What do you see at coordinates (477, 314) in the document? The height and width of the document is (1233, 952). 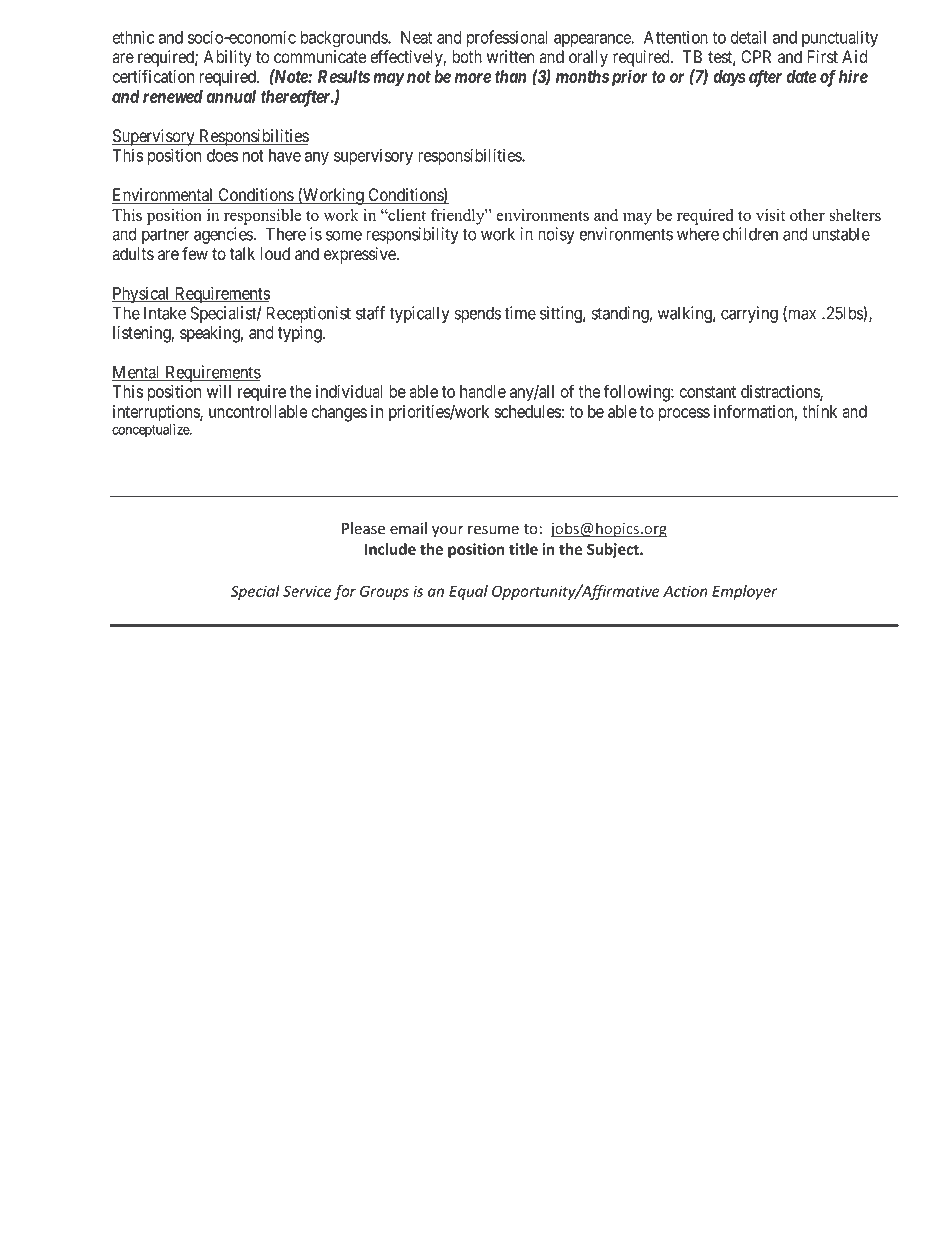 I see `spends` at bounding box center [477, 314].
